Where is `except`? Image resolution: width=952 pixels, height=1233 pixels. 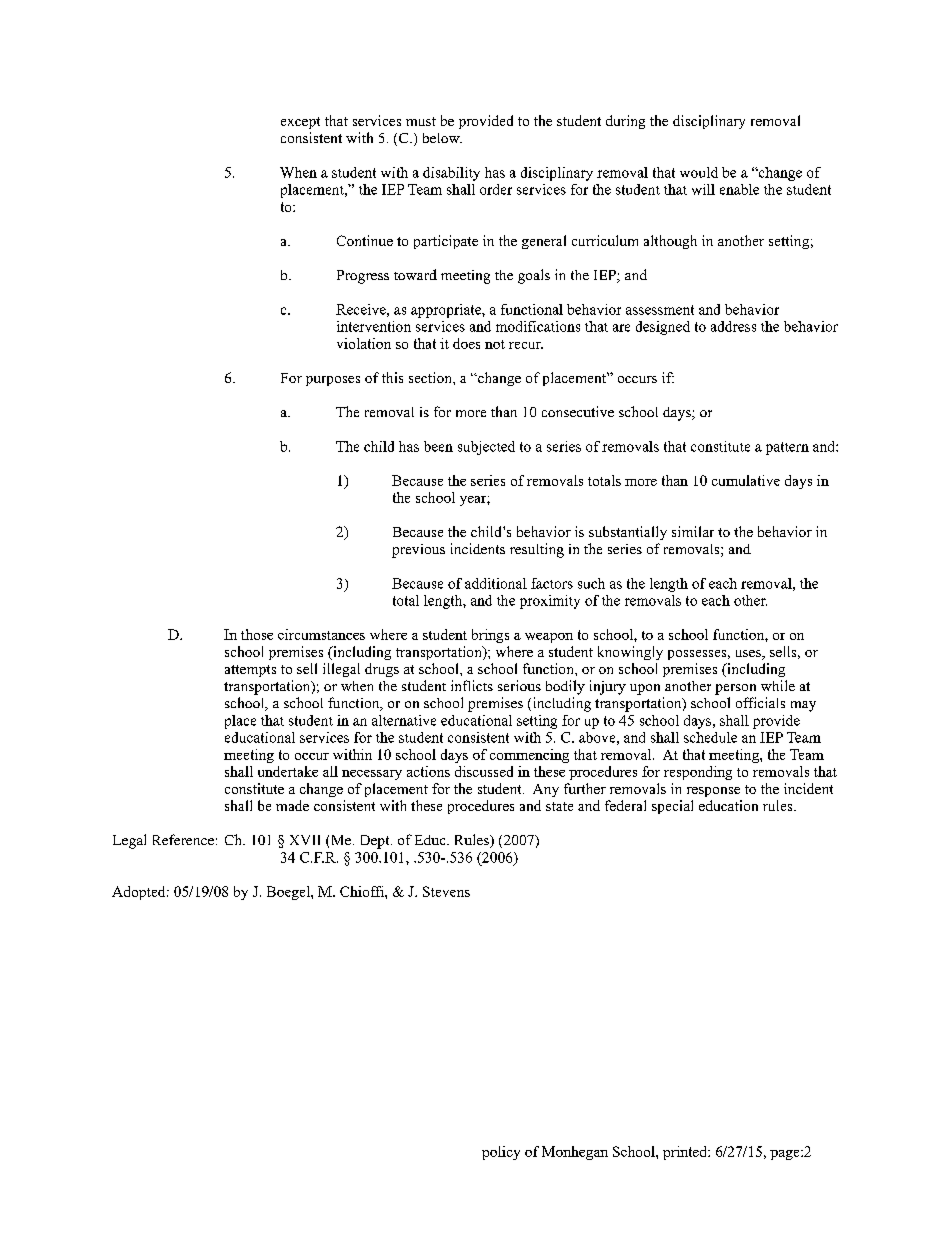 except is located at coordinates (300, 123).
